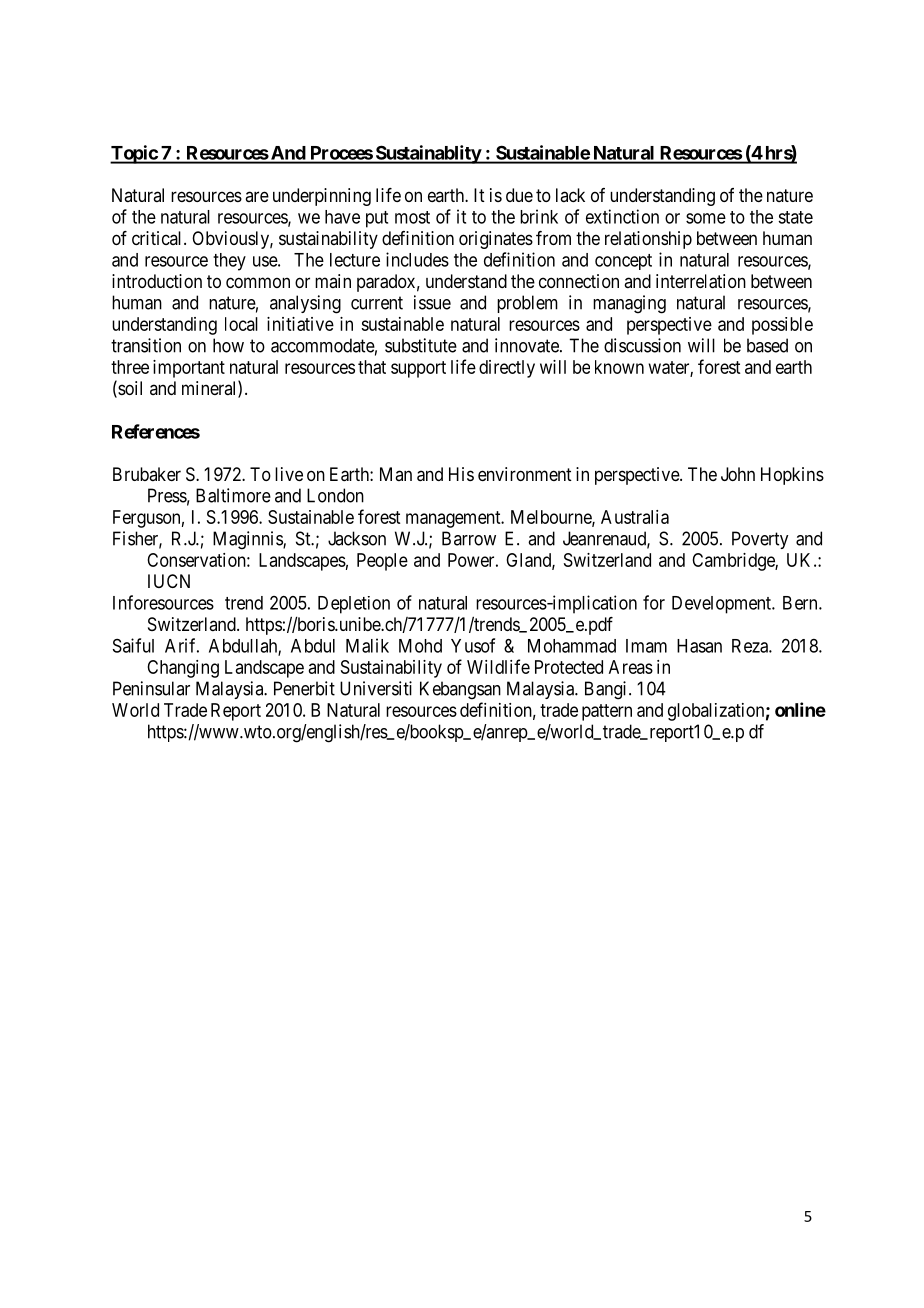  What do you see at coordinates (706, 218) in the page?
I see `some` at bounding box center [706, 218].
